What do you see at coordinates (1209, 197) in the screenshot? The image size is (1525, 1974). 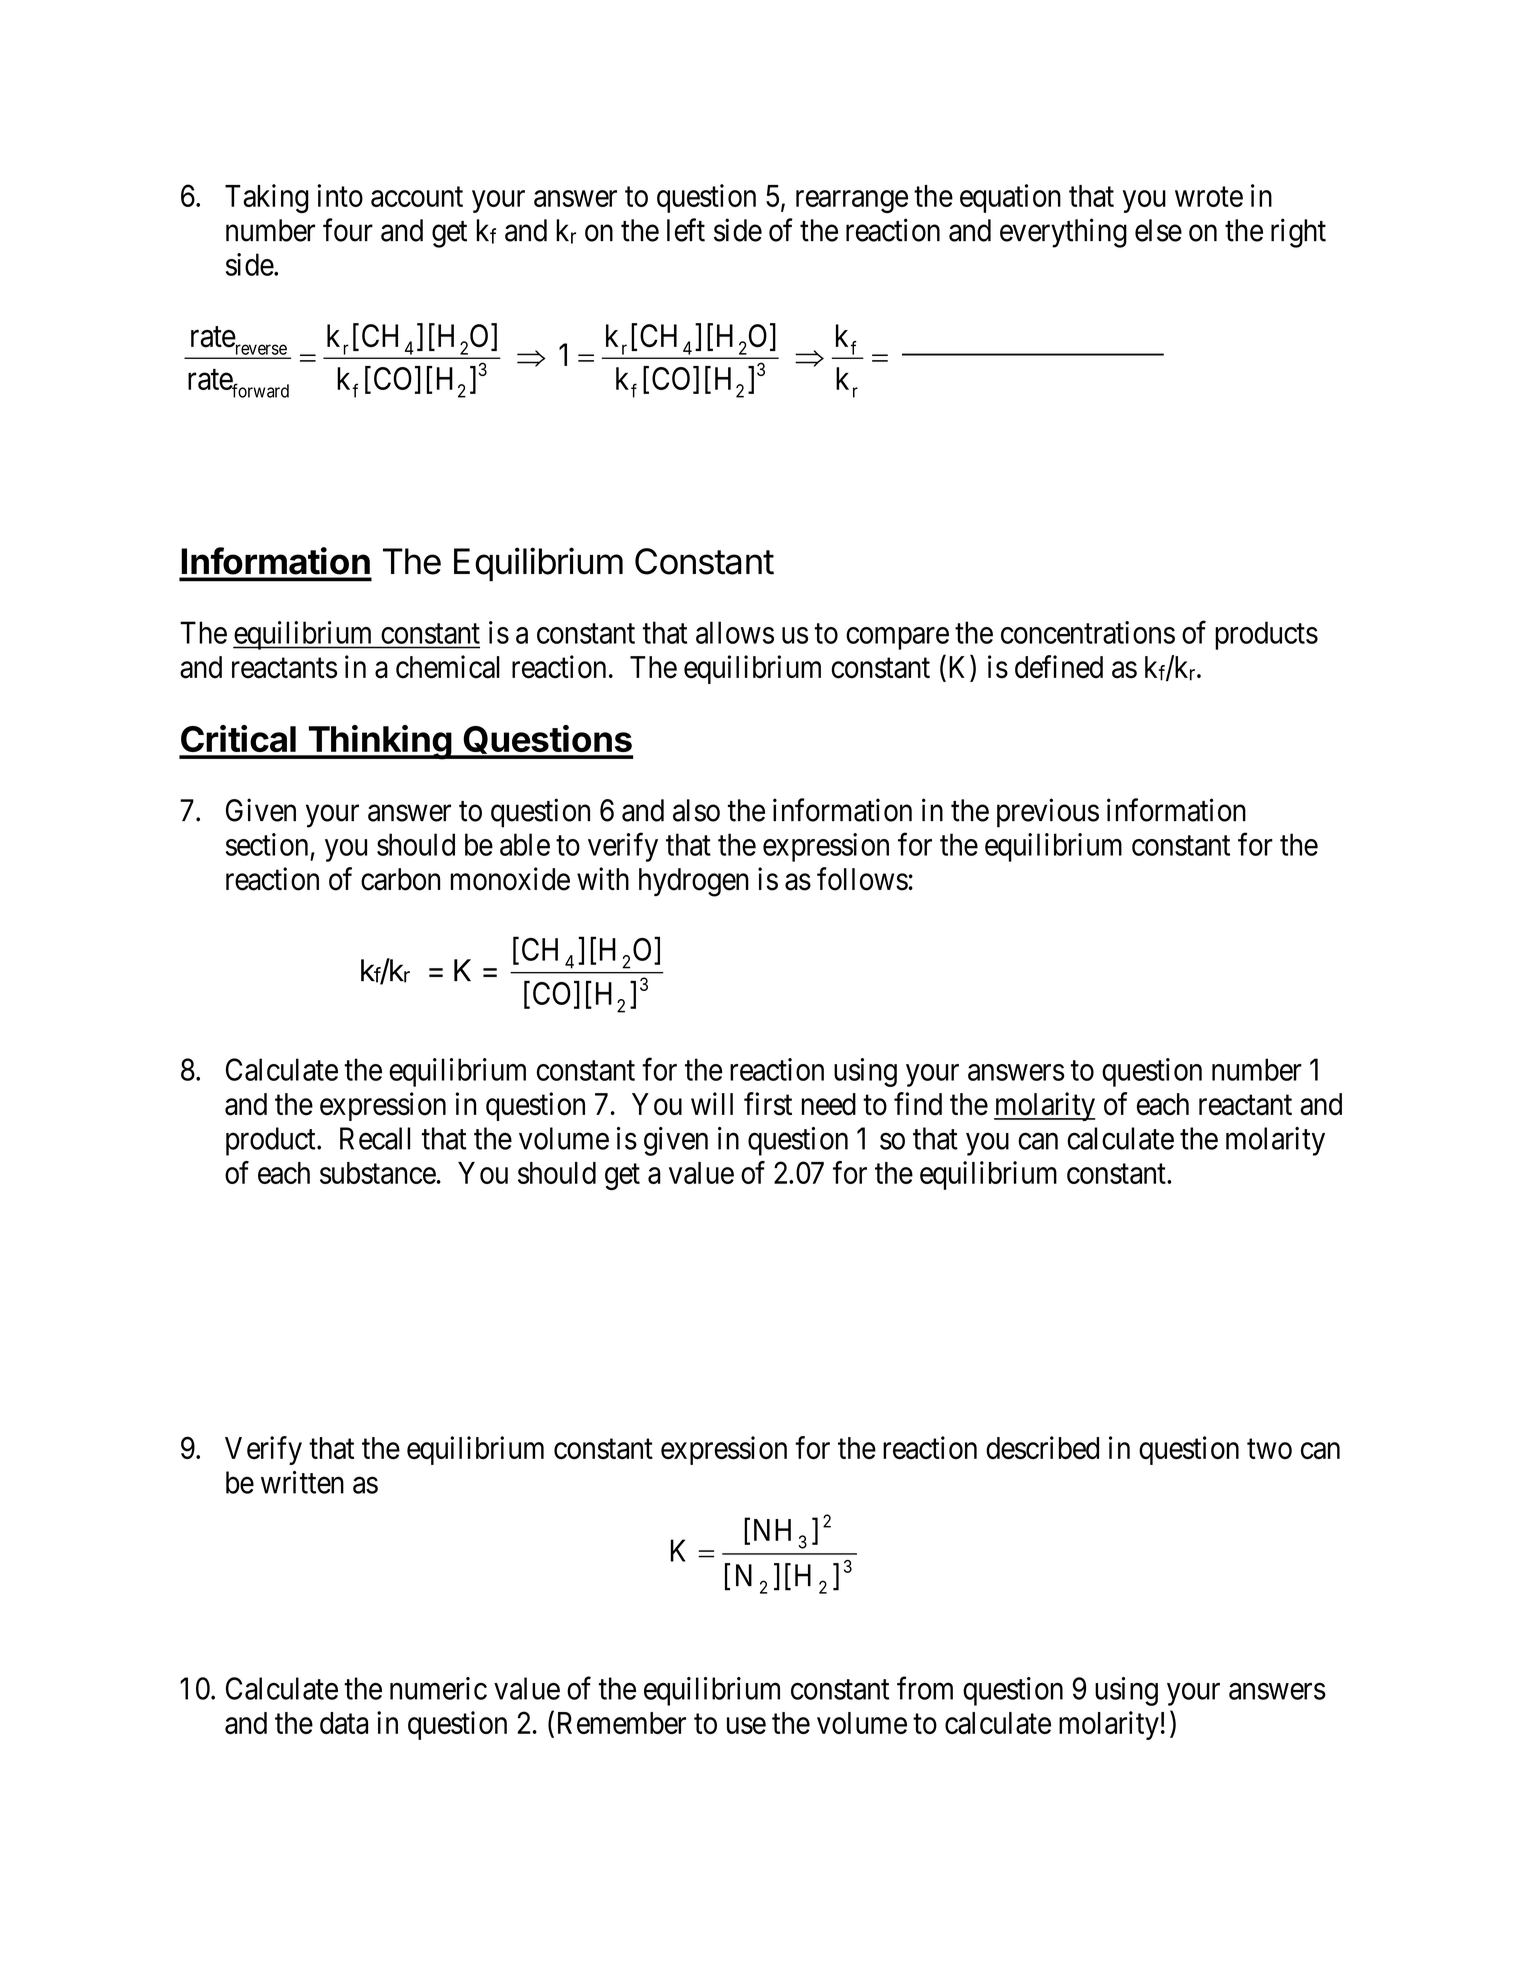 I see `wrote` at bounding box center [1209, 197].
